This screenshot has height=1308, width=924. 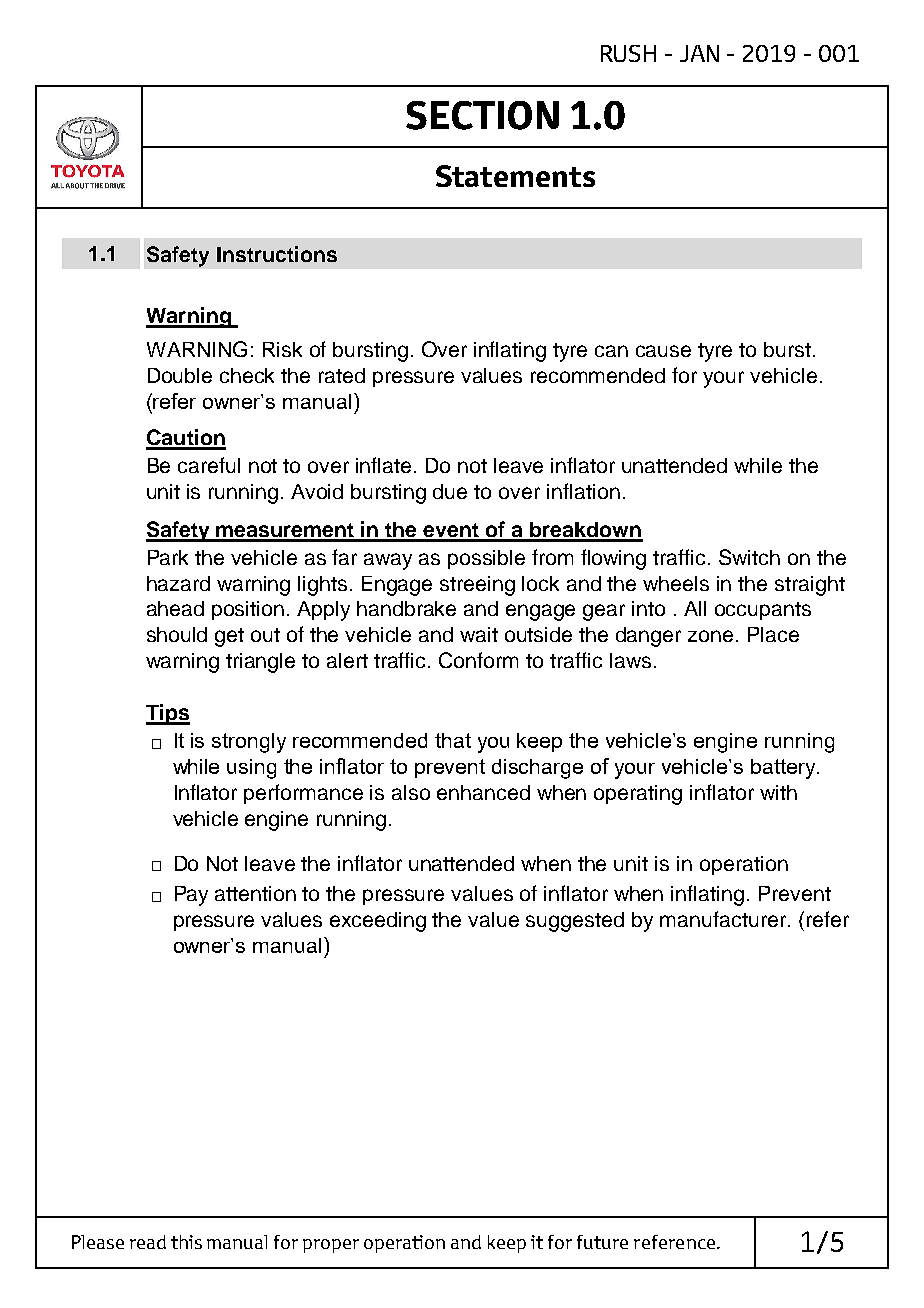 I want to click on Switch, so click(x=749, y=557).
